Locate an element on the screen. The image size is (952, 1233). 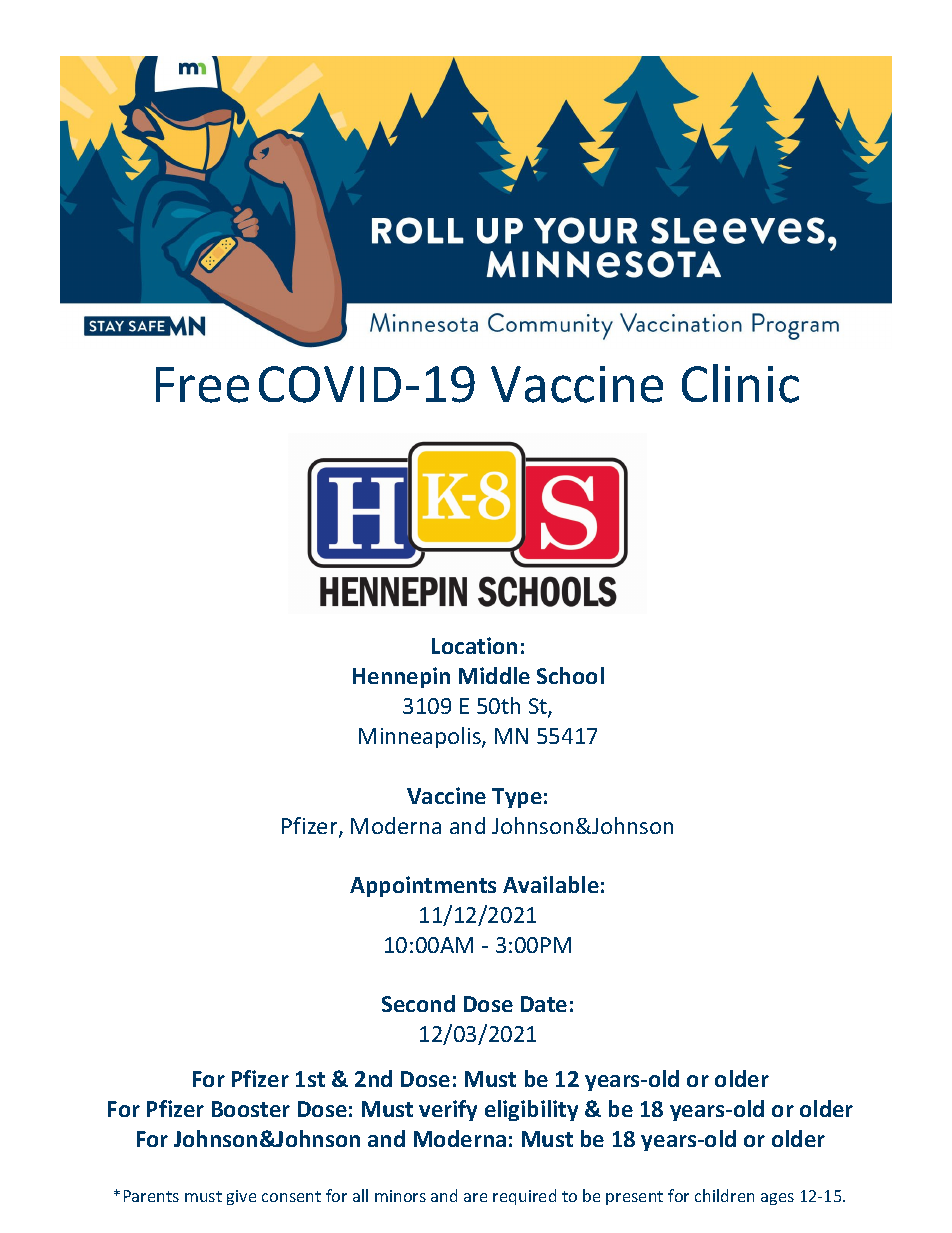
eligibility is located at coordinates (531, 1110).
